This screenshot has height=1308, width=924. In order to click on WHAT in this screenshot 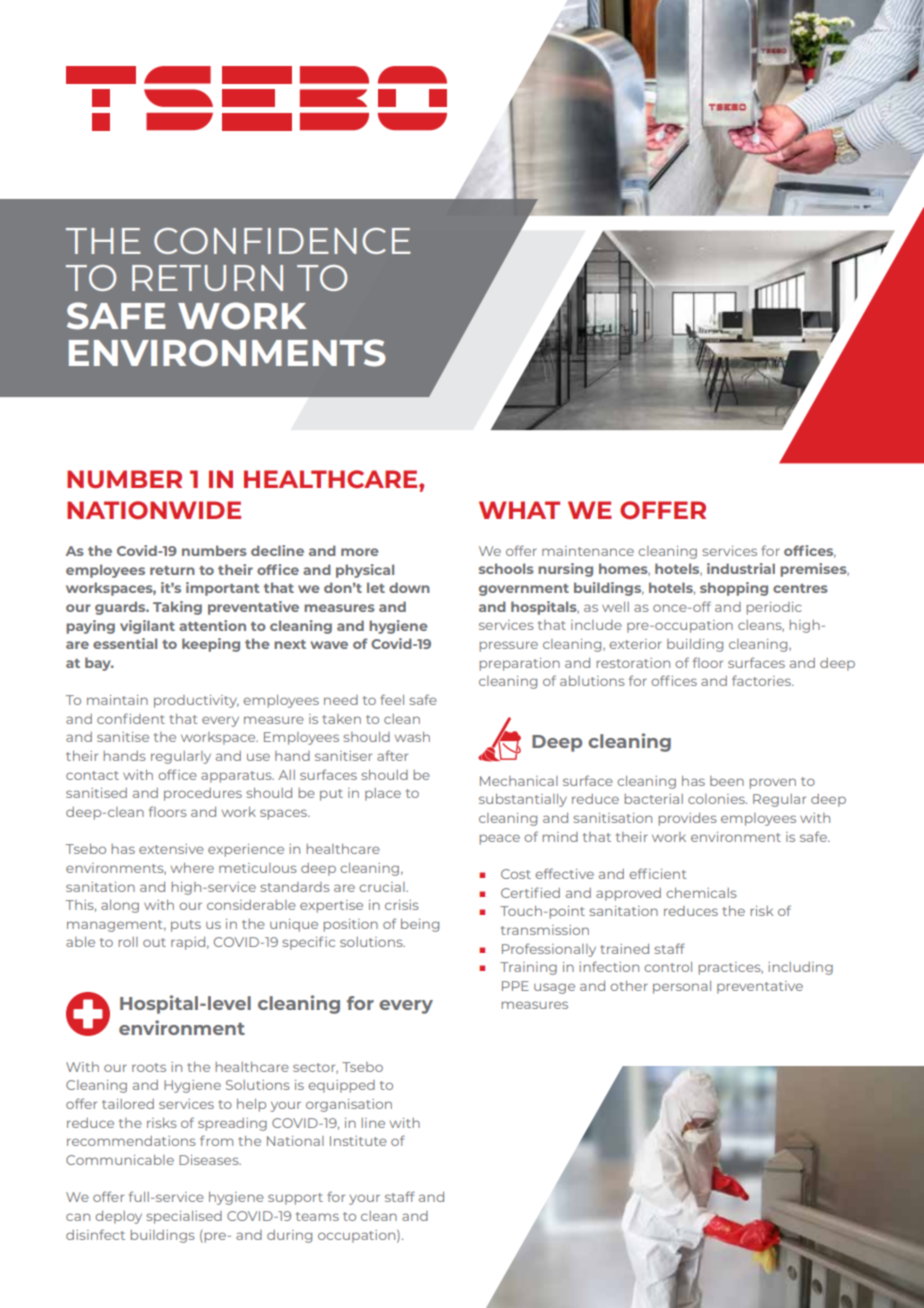, I will do `click(519, 510)`.
